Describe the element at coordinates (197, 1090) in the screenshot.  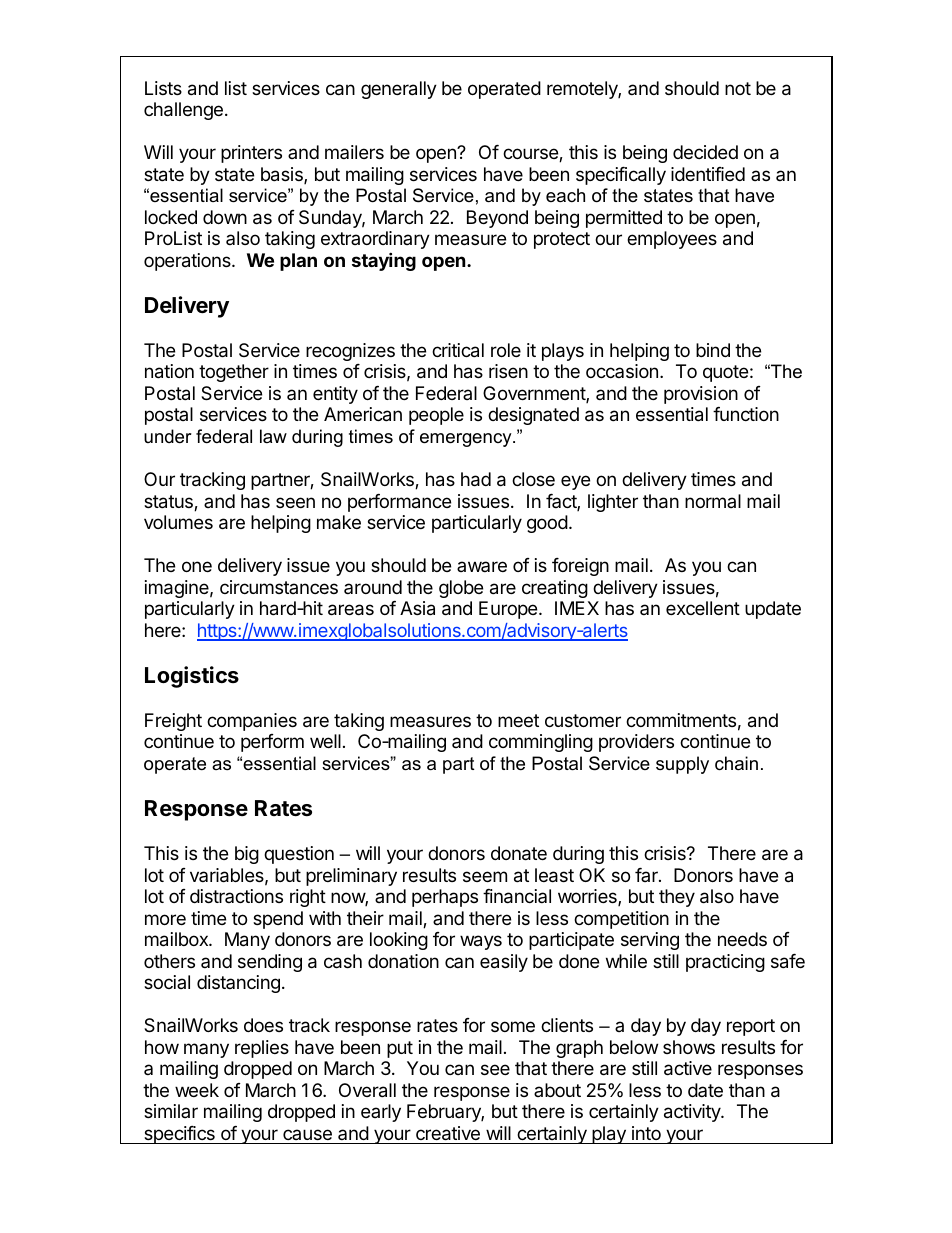
I see `week` at that location.
